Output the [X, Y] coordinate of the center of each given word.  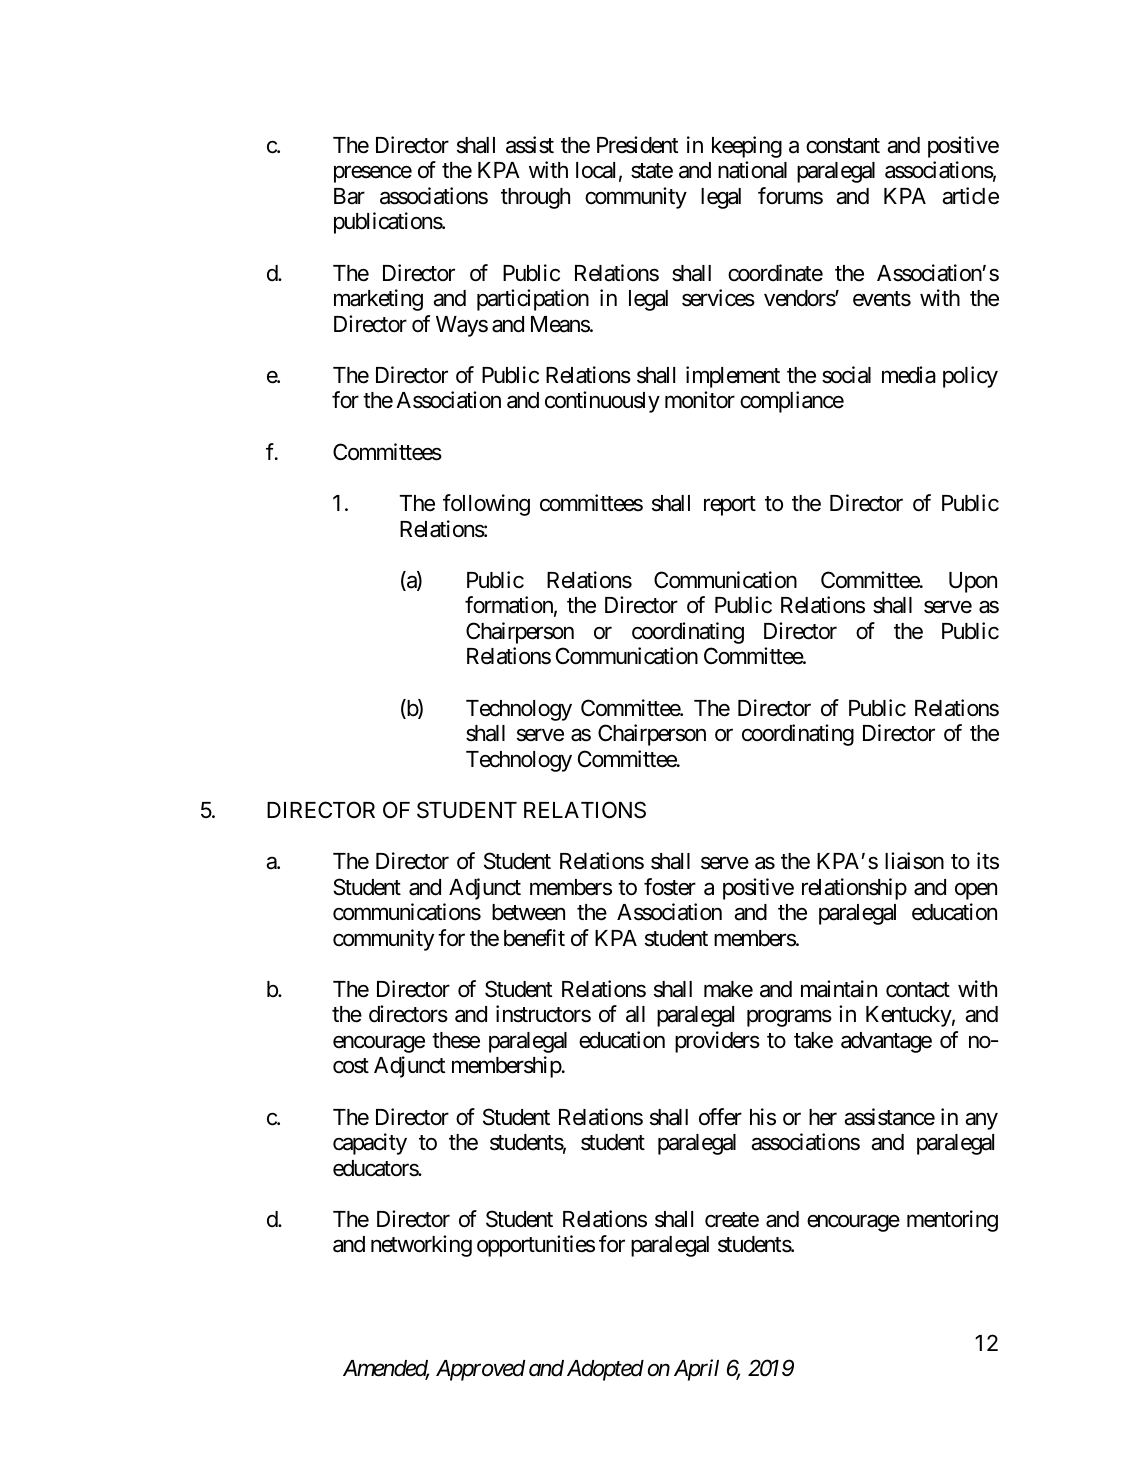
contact [918, 990]
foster [670, 887]
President [637, 145]
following [486, 505]
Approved [480, 1370]
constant [843, 146]
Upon [973, 582]
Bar [349, 196]
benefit [534, 938]
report [730, 506]
